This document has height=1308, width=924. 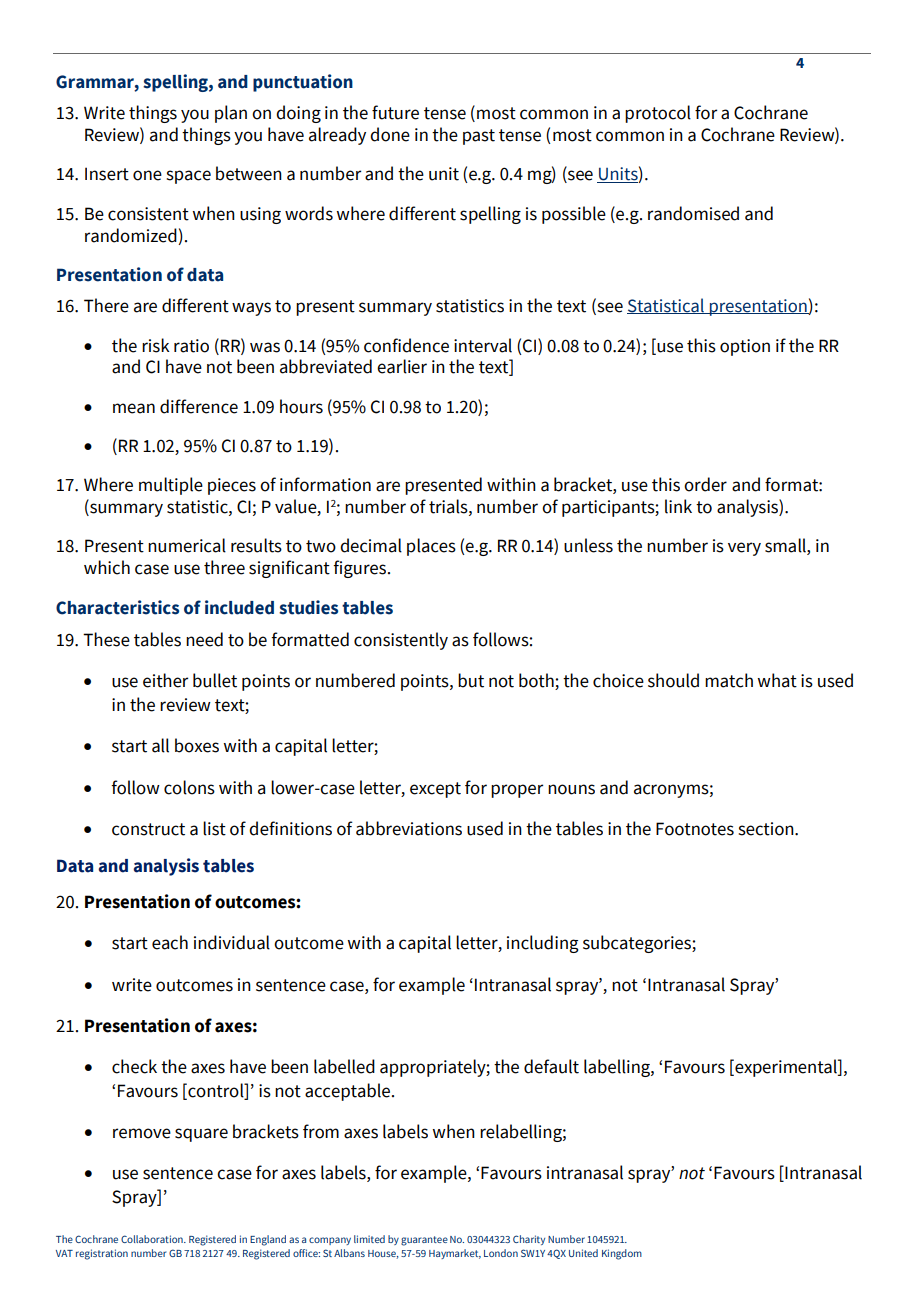 I want to click on earlier, so click(x=402, y=366).
